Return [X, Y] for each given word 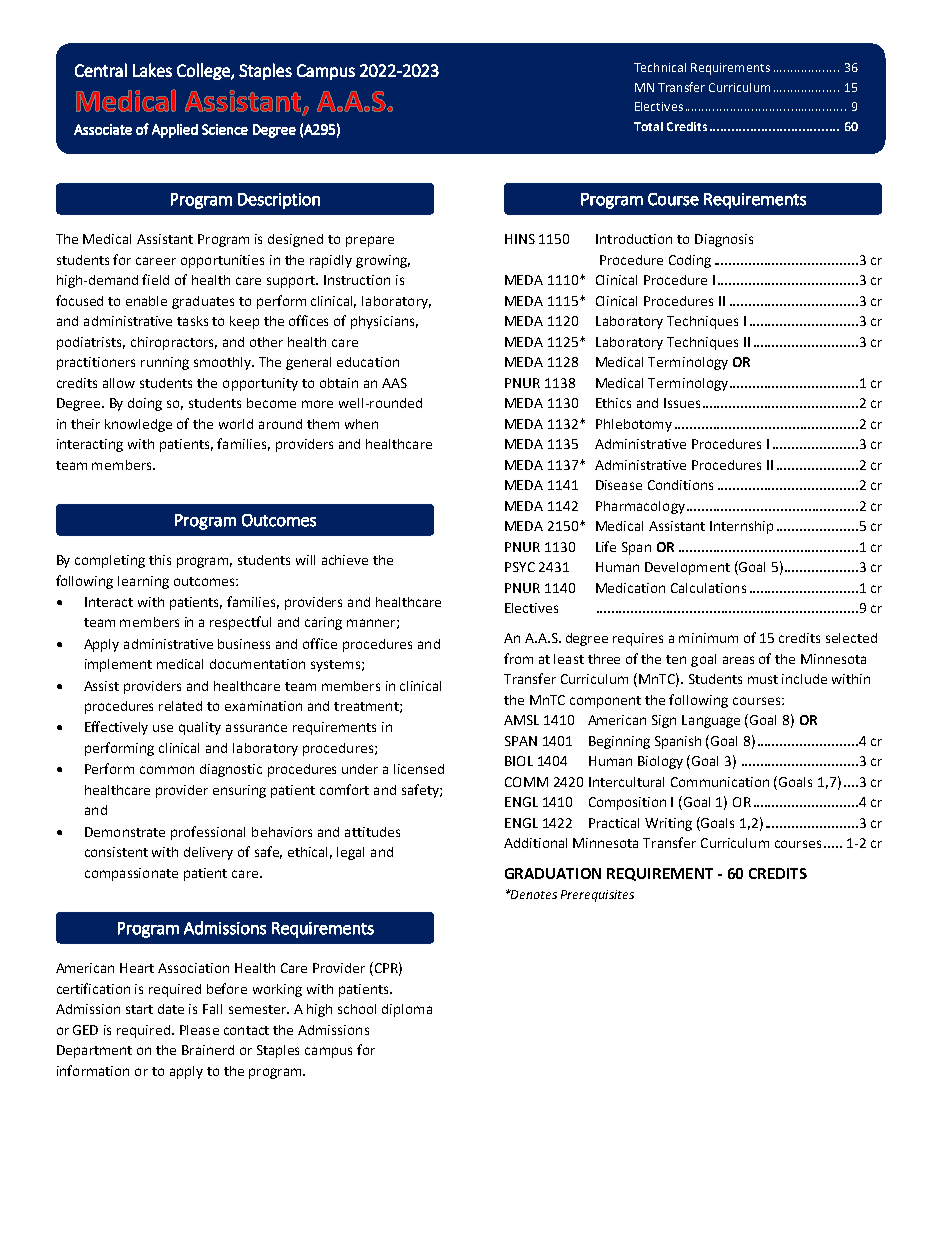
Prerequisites [597, 896]
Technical [660, 67]
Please [199, 1030]
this [160, 560]
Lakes [152, 70]
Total [648, 126]
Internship [741, 527]
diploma [407, 1010]
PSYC [520, 567]
